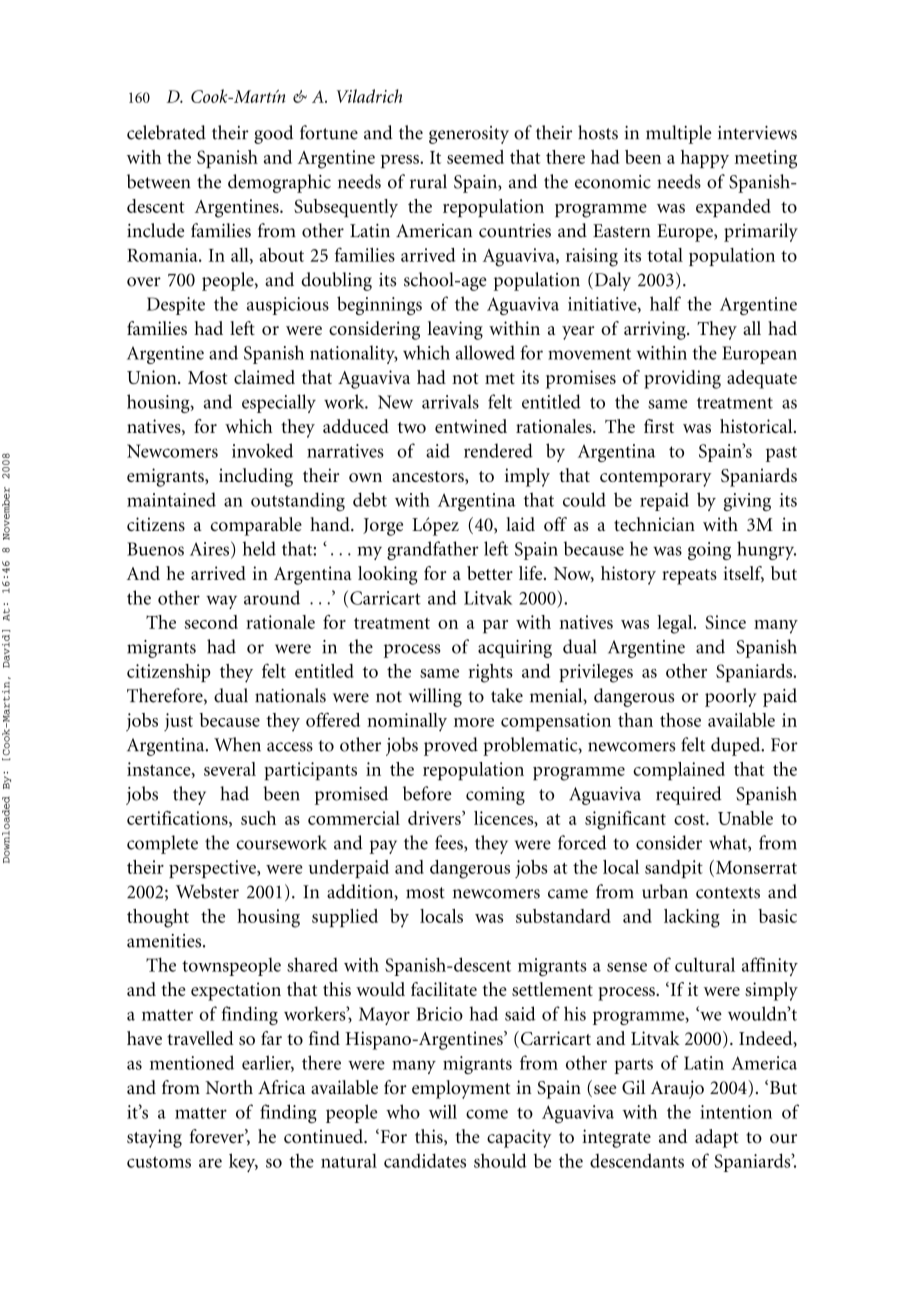 The height and width of the screenshot is (1316, 922). I want to click on good, so click(273, 134).
